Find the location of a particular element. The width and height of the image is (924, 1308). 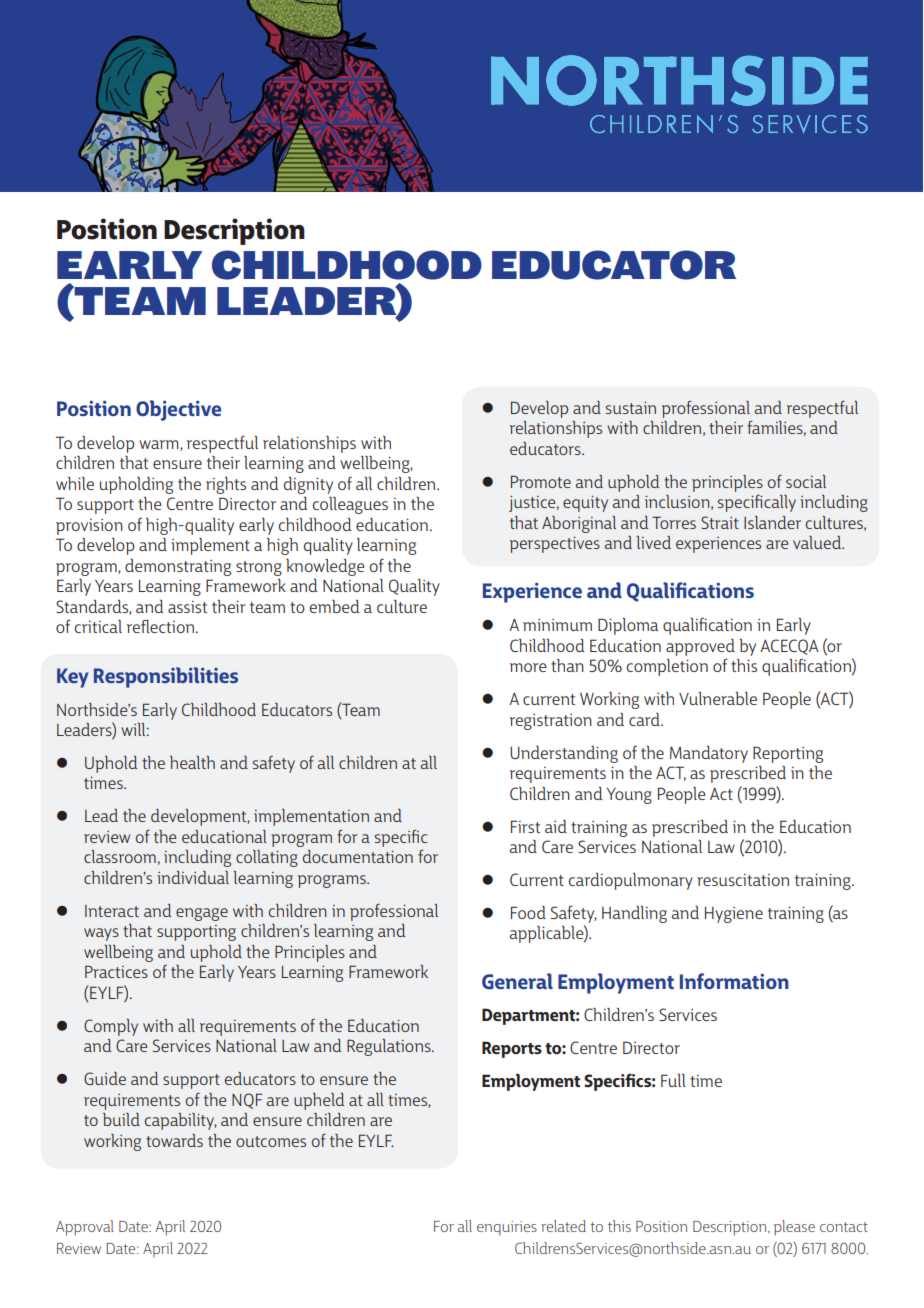

Objective is located at coordinates (178, 410).
